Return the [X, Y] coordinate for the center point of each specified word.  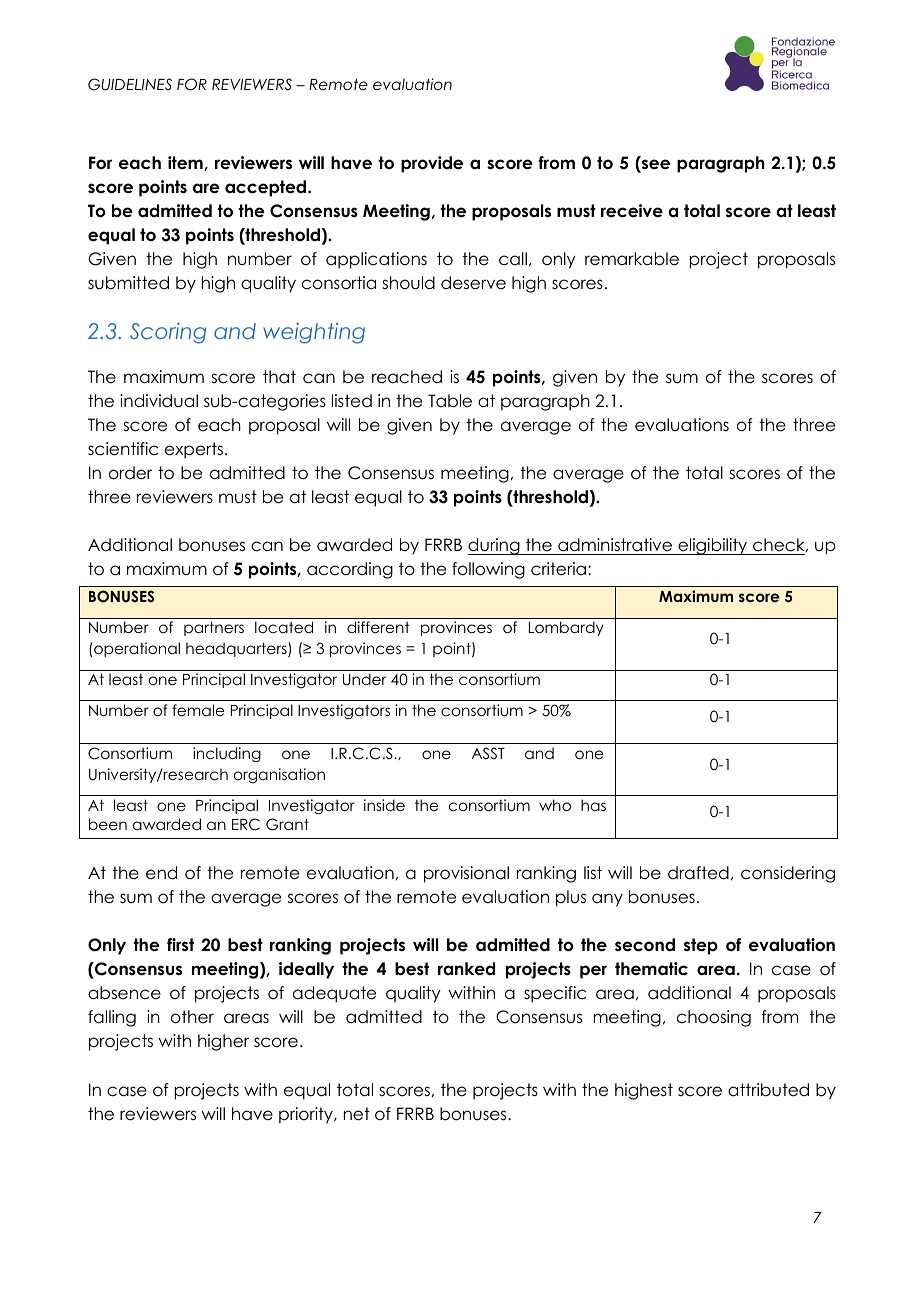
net [357, 1114]
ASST [488, 753]
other [192, 1017]
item [186, 163]
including [227, 754]
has [593, 805]
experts [194, 450]
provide [432, 164]
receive [632, 211]
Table [450, 401]
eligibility [713, 546]
